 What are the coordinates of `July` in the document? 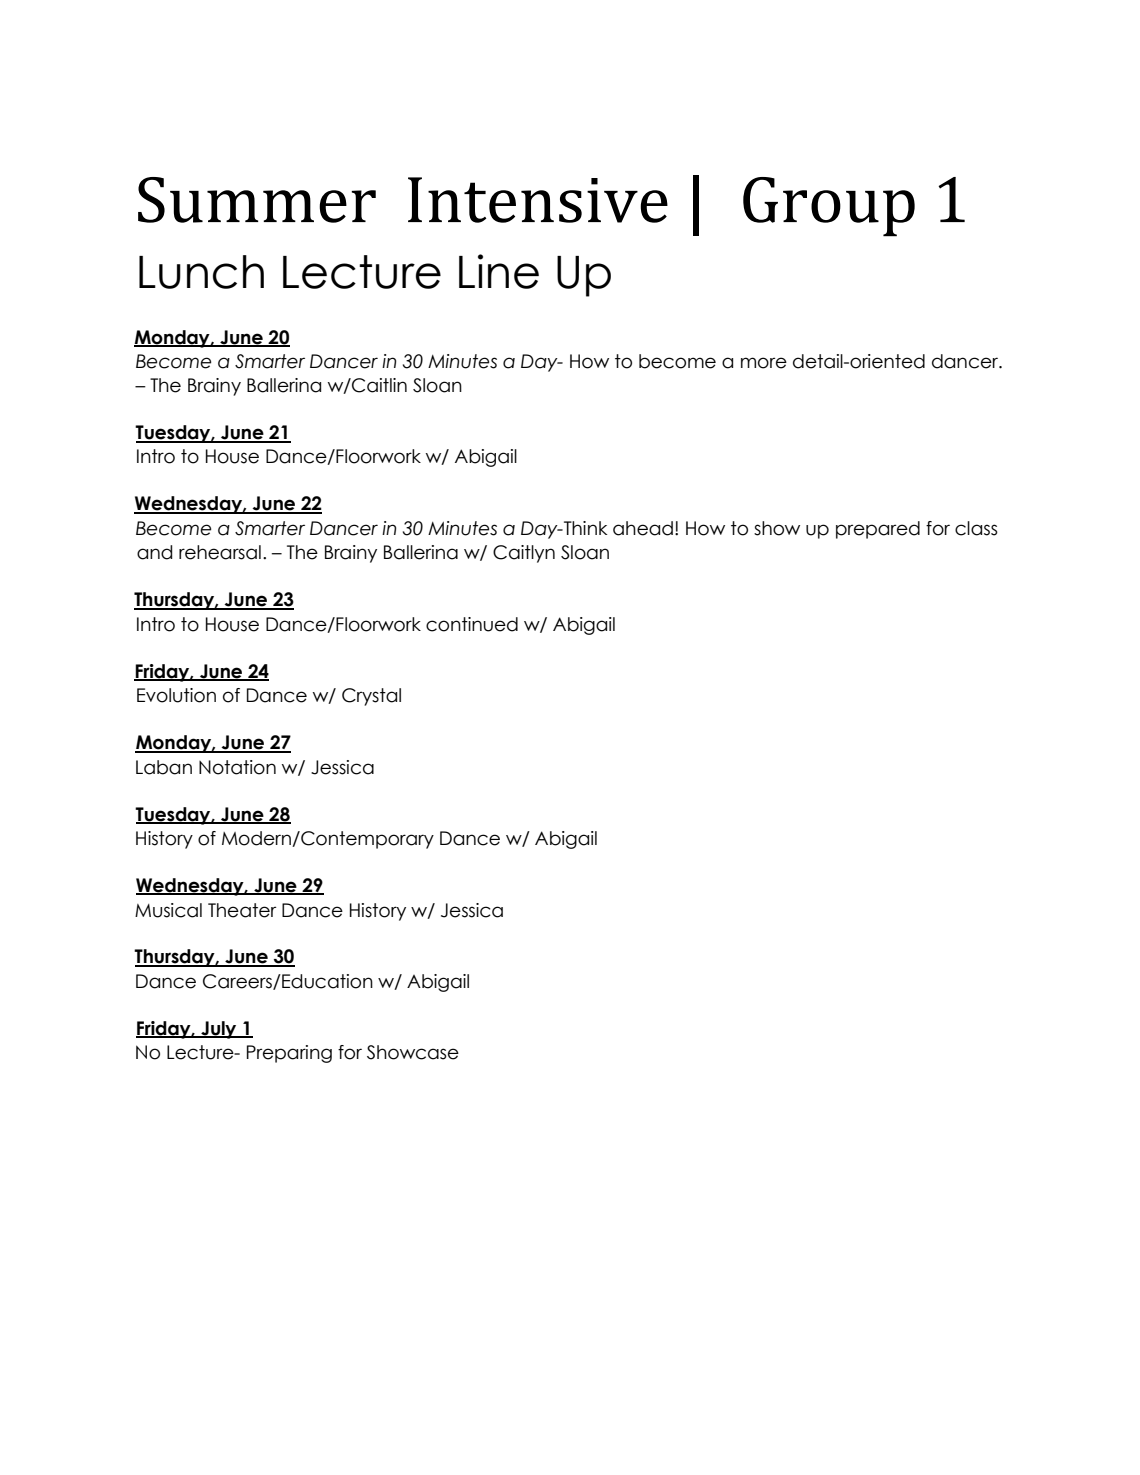 It's located at (219, 1030).
